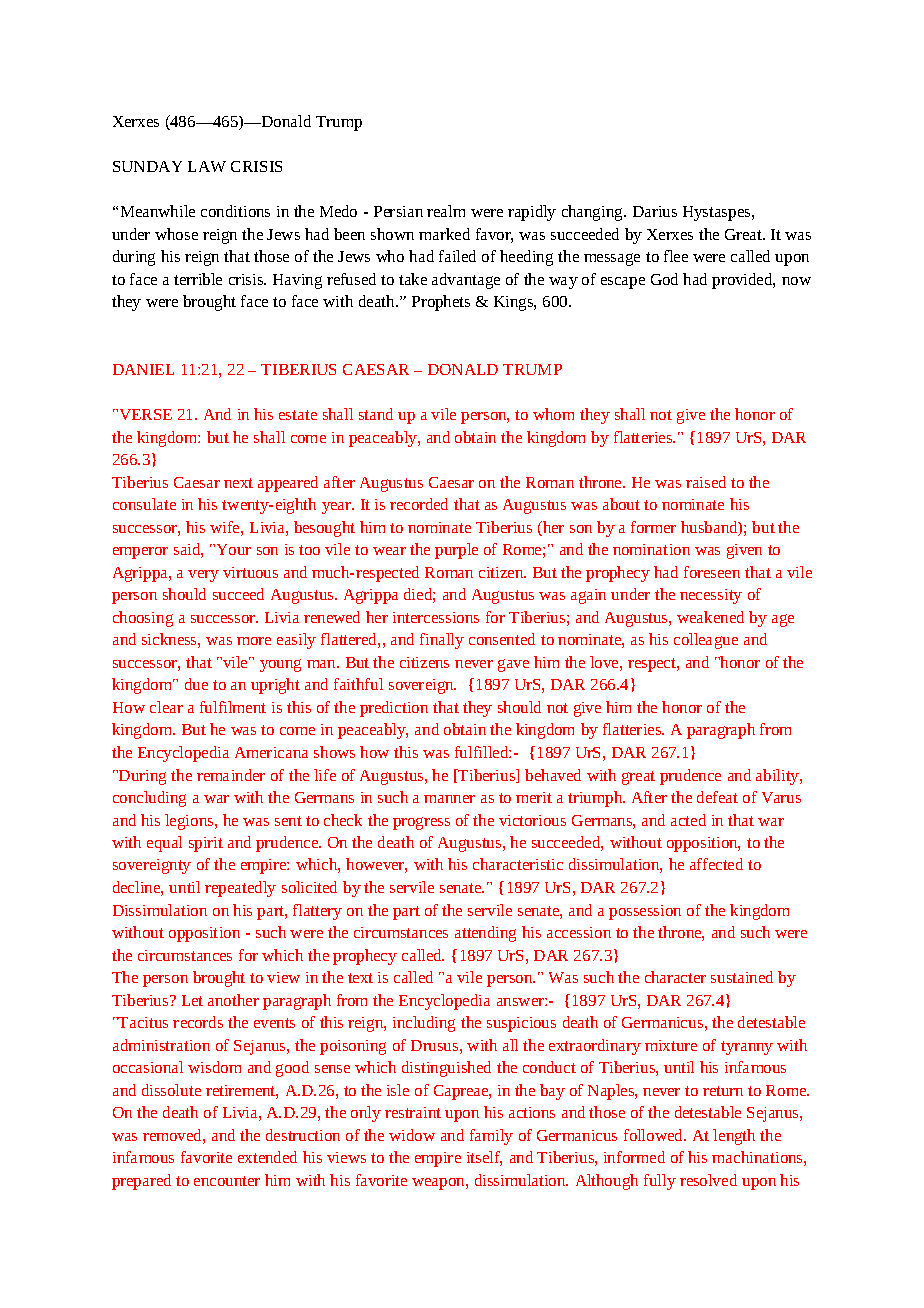  I want to click on encounter, so click(227, 1181).
